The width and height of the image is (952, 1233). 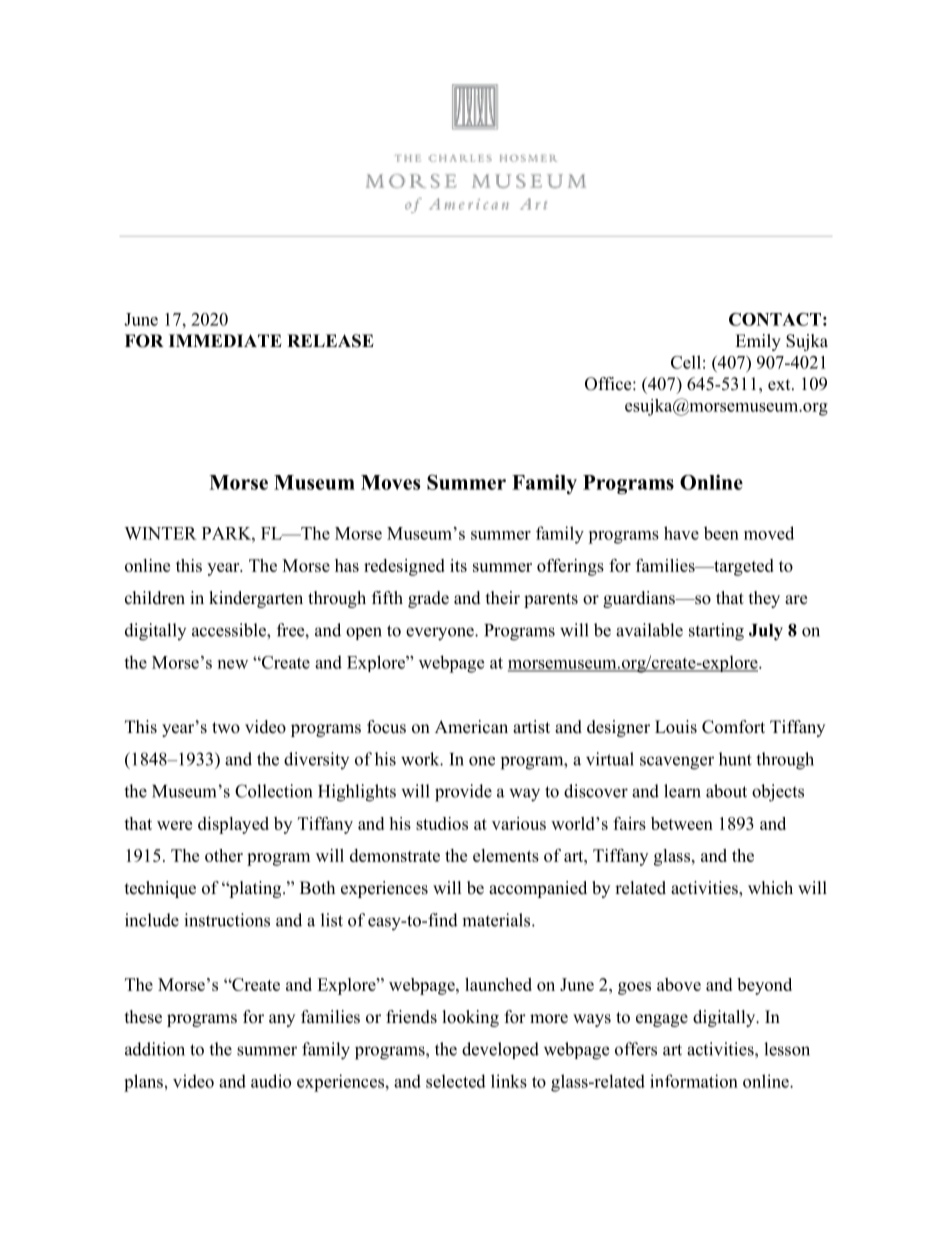 I want to click on Collection, so click(x=273, y=791).
